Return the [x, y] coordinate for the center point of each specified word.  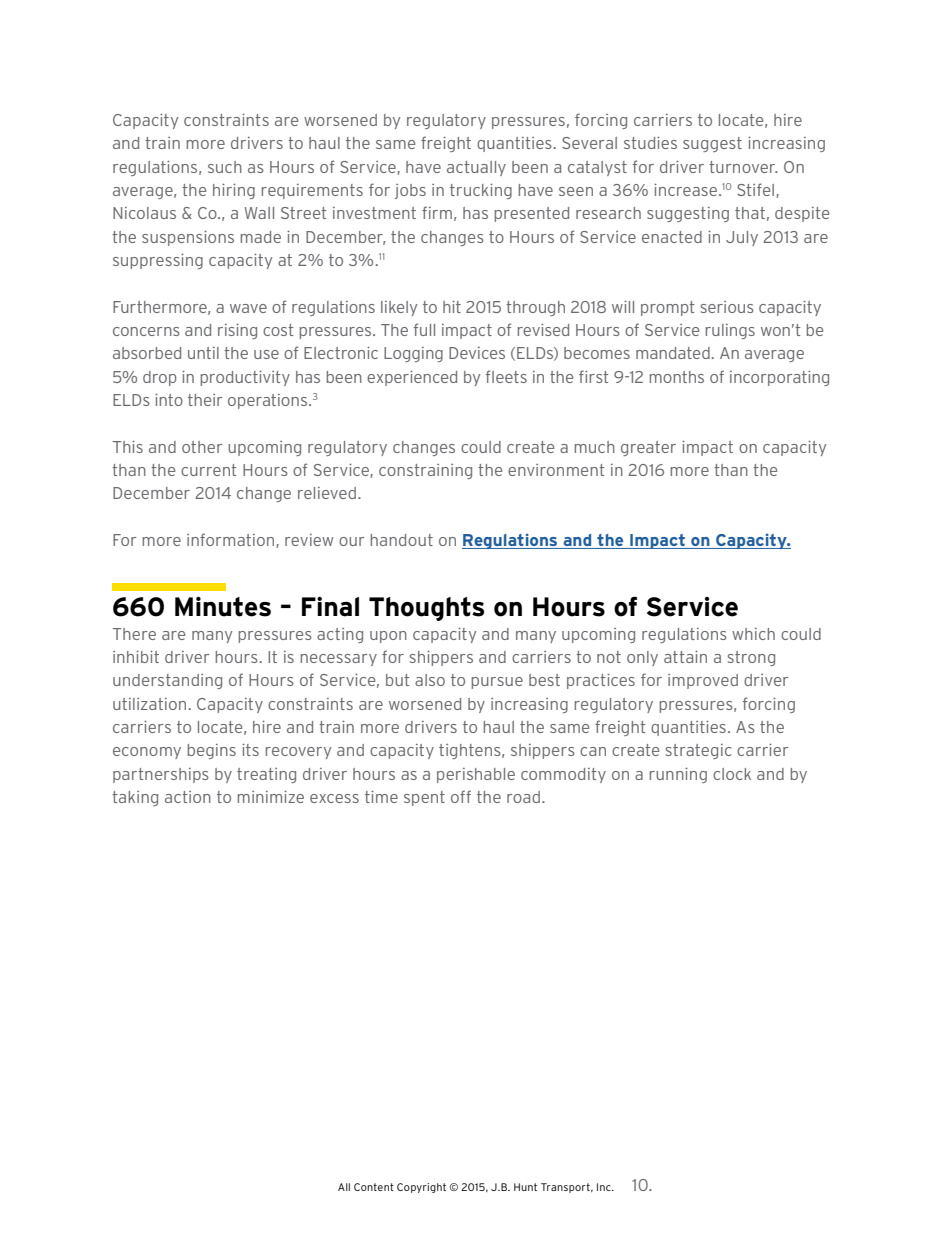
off [461, 796]
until [203, 353]
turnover [743, 167]
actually [476, 168]
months [677, 377]
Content [374, 1187]
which [753, 634]
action [188, 797]
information [232, 540]
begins [212, 751]
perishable [476, 775]
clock [732, 774]
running [678, 775]
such [225, 167]
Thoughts [426, 609]
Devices [477, 353]
